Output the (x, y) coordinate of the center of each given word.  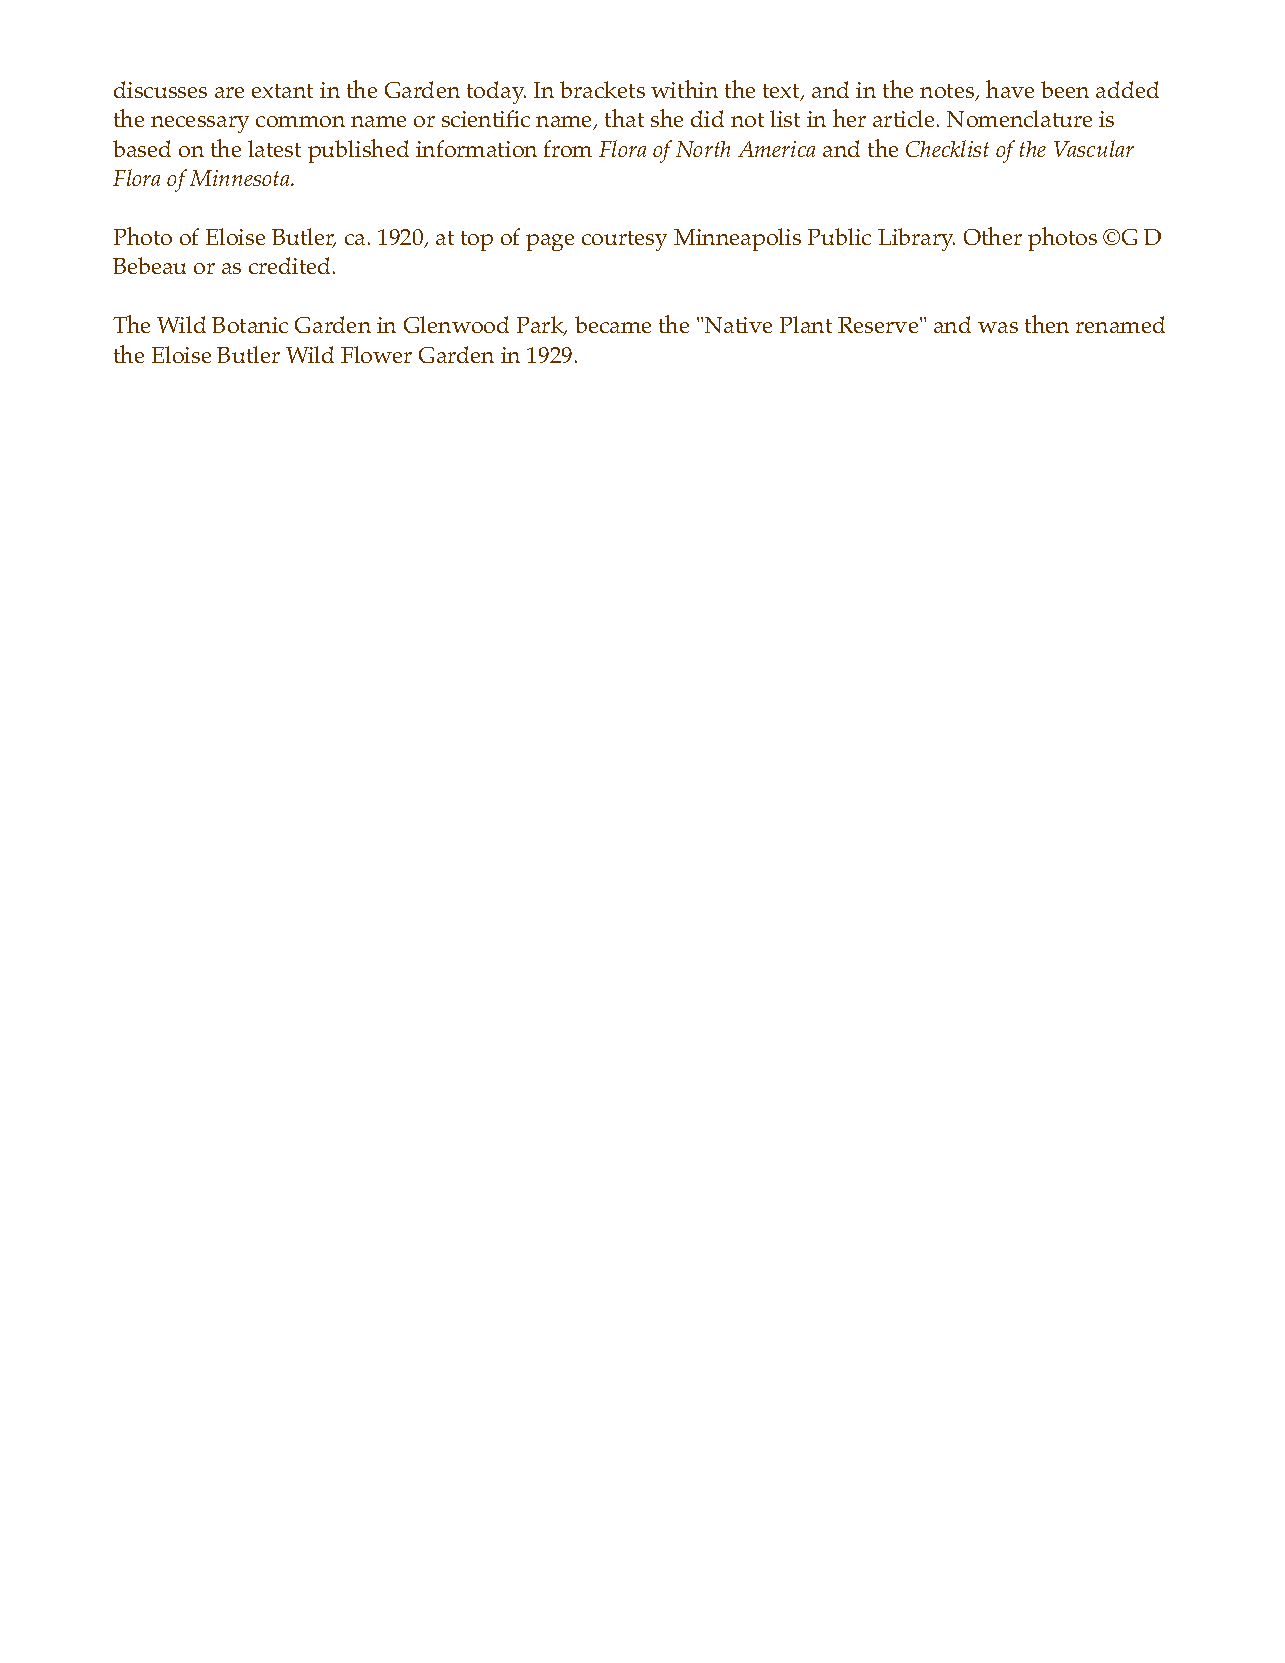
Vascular (1094, 148)
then (1047, 324)
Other (993, 236)
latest (274, 148)
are (229, 92)
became (613, 324)
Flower (376, 354)
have (1010, 89)
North (703, 149)
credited (291, 265)
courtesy (624, 241)
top (477, 241)
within (684, 89)
